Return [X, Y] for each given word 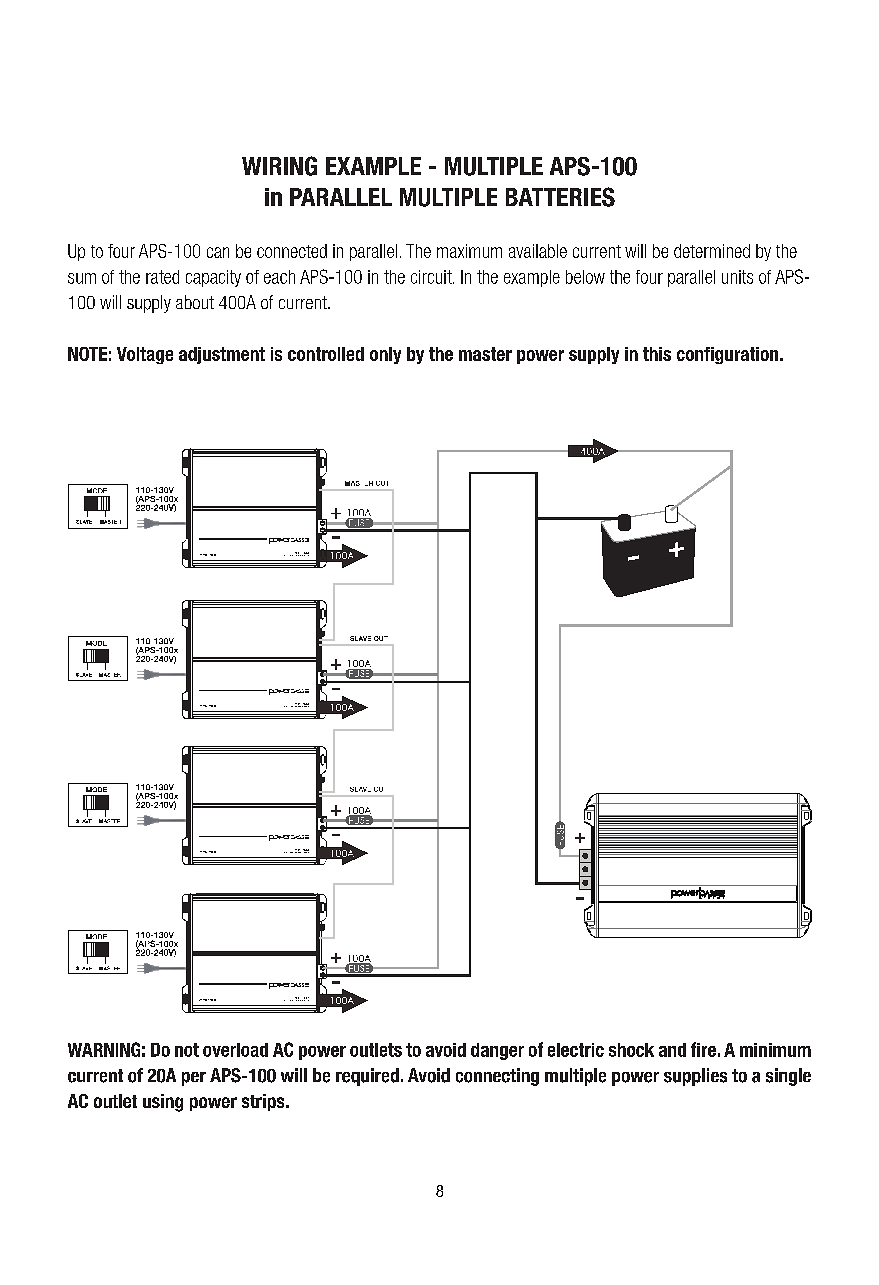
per [194, 1079]
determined [712, 251]
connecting [497, 1077]
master [485, 354]
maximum [469, 251]
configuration [727, 355]
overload [235, 1050]
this [657, 354]
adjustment [222, 355]
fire [703, 1049]
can [218, 252]
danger [497, 1051]
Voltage [145, 355]
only [385, 355]
